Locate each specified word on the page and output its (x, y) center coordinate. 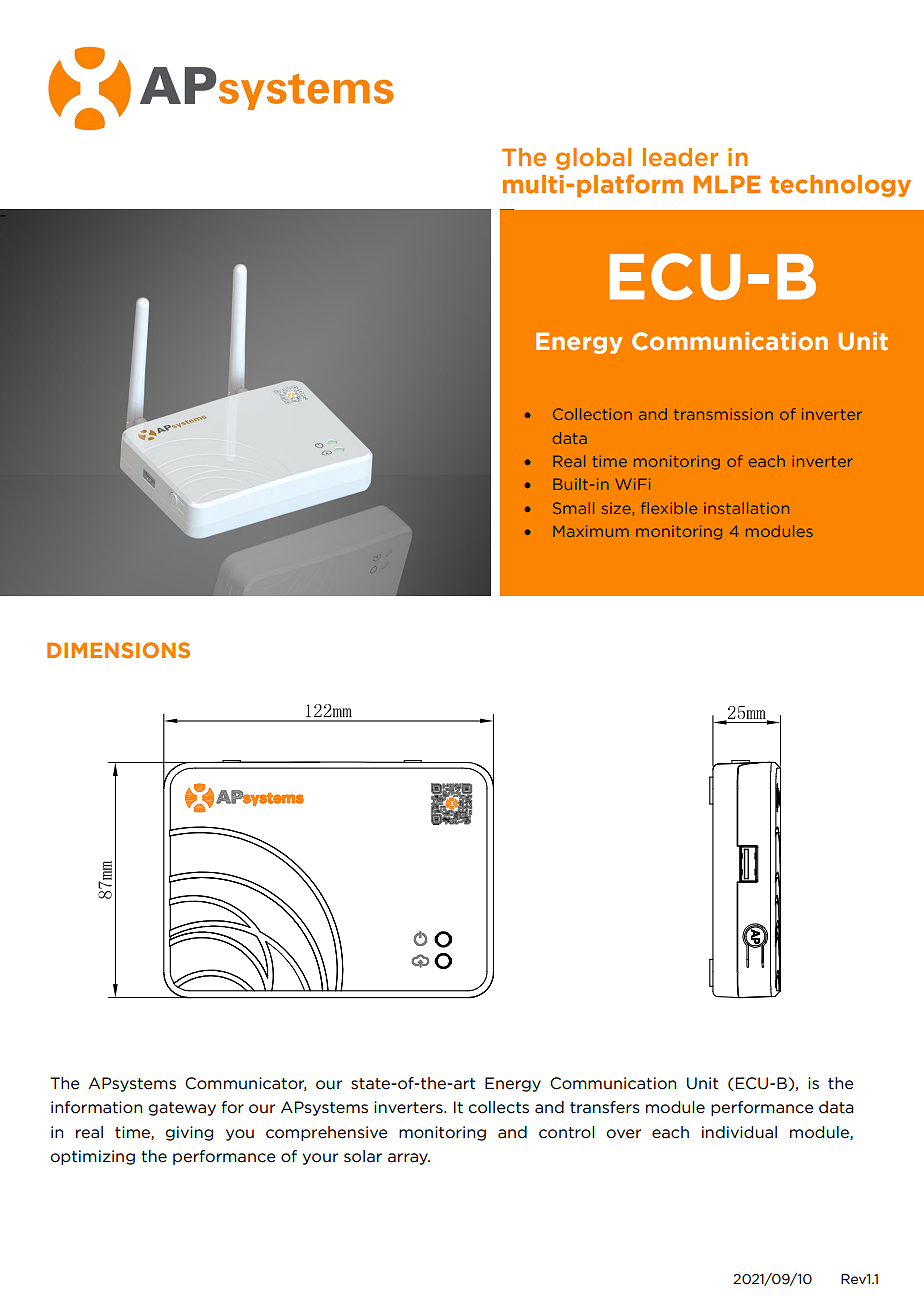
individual (739, 1132)
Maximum (591, 531)
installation (746, 508)
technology (840, 186)
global (593, 159)
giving (189, 1133)
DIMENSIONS (118, 650)
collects (498, 1107)
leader (680, 157)
